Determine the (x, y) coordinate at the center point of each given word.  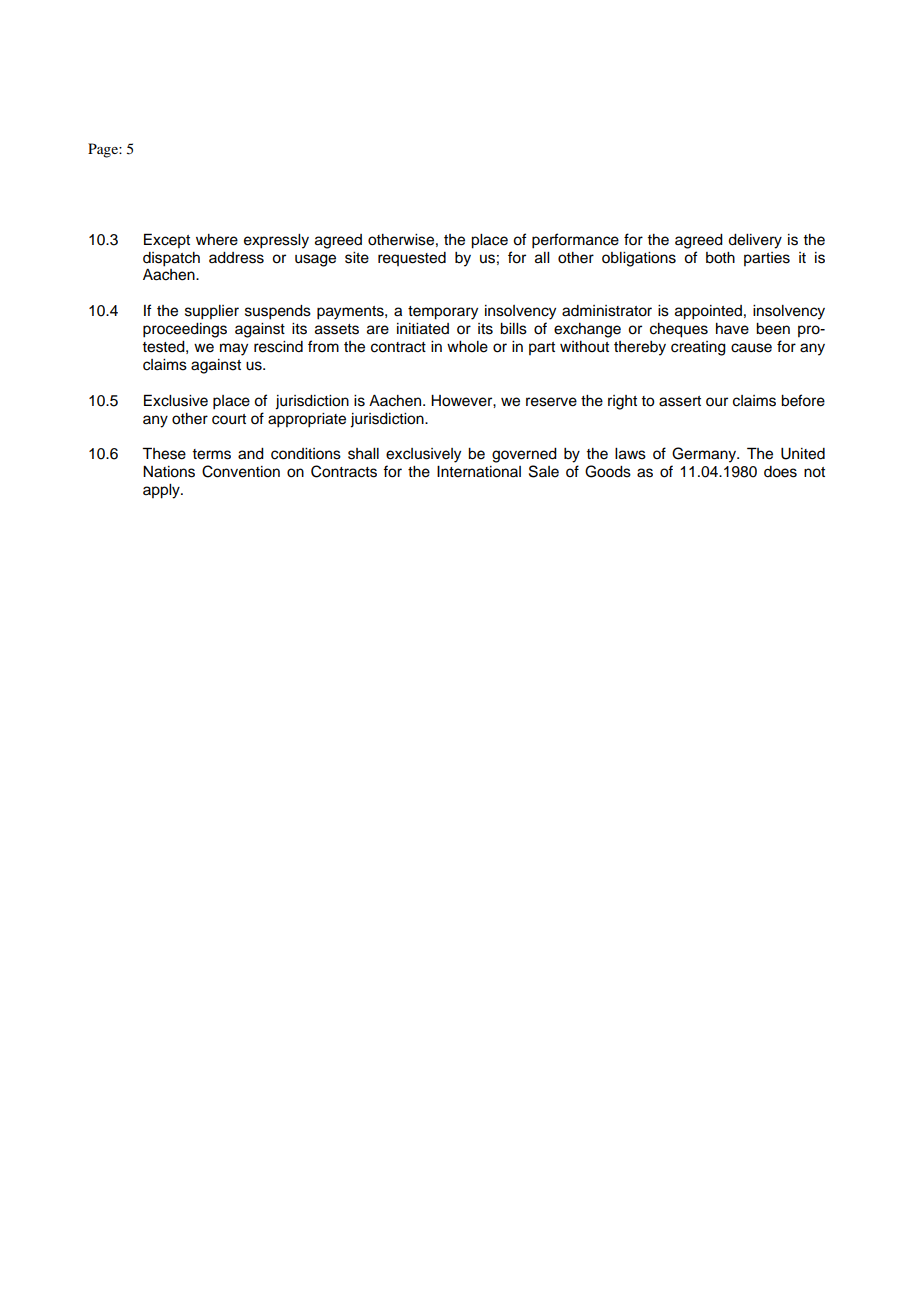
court (229, 419)
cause (751, 348)
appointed (708, 312)
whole (467, 347)
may (234, 349)
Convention (241, 471)
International (479, 472)
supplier (212, 312)
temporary (443, 313)
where (217, 240)
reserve (551, 402)
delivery (755, 241)
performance (575, 241)
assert (680, 401)
